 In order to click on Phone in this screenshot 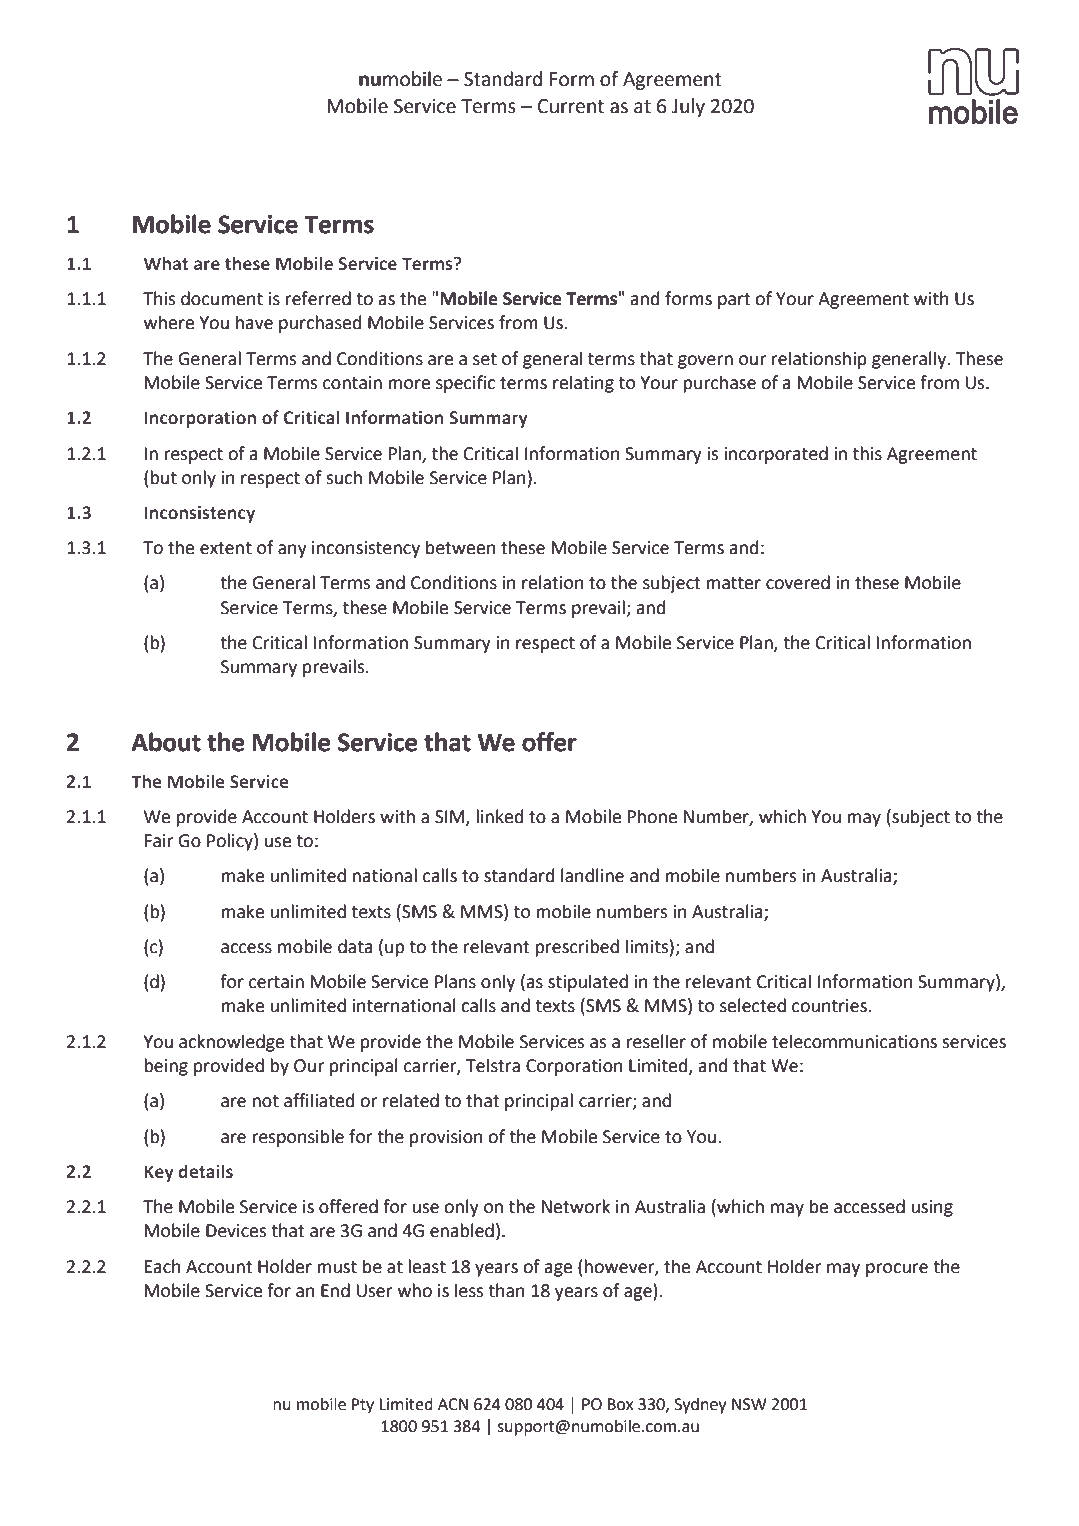, I will do `click(652, 816)`.
